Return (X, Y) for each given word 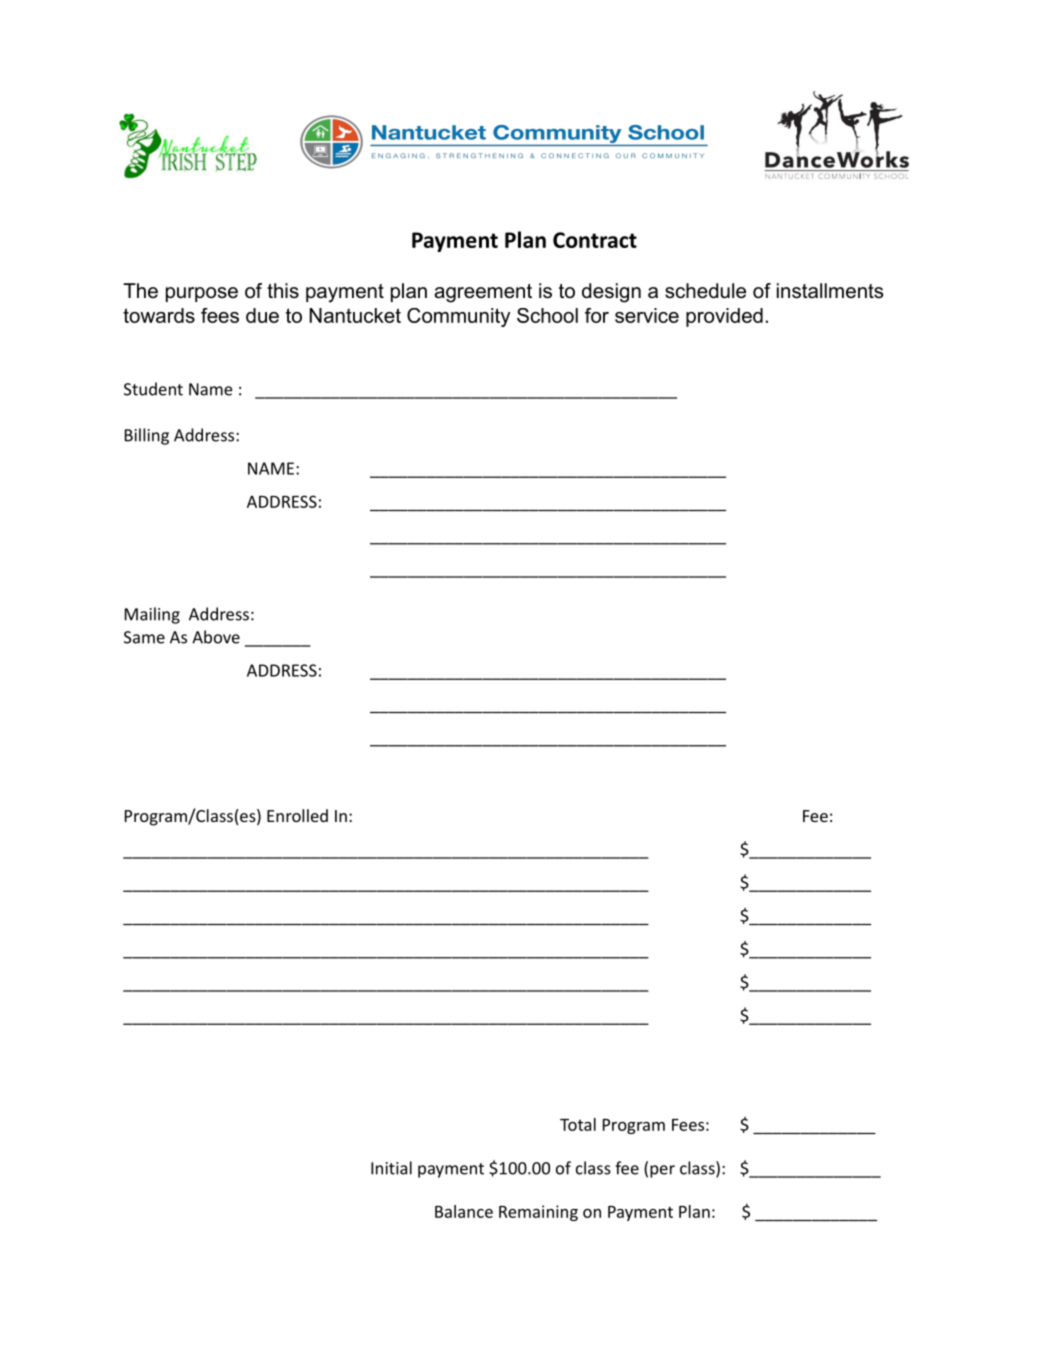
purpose (202, 294)
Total (578, 1124)
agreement (483, 293)
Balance (464, 1211)
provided (724, 317)
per (662, 1171)
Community (458, 317)
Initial (391, 1168)
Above (216, 637)
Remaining (538, 1213)
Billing (147, 436)
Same (144, 637)
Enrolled (297, 815)
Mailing (152, 615)
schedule (705, 291)
